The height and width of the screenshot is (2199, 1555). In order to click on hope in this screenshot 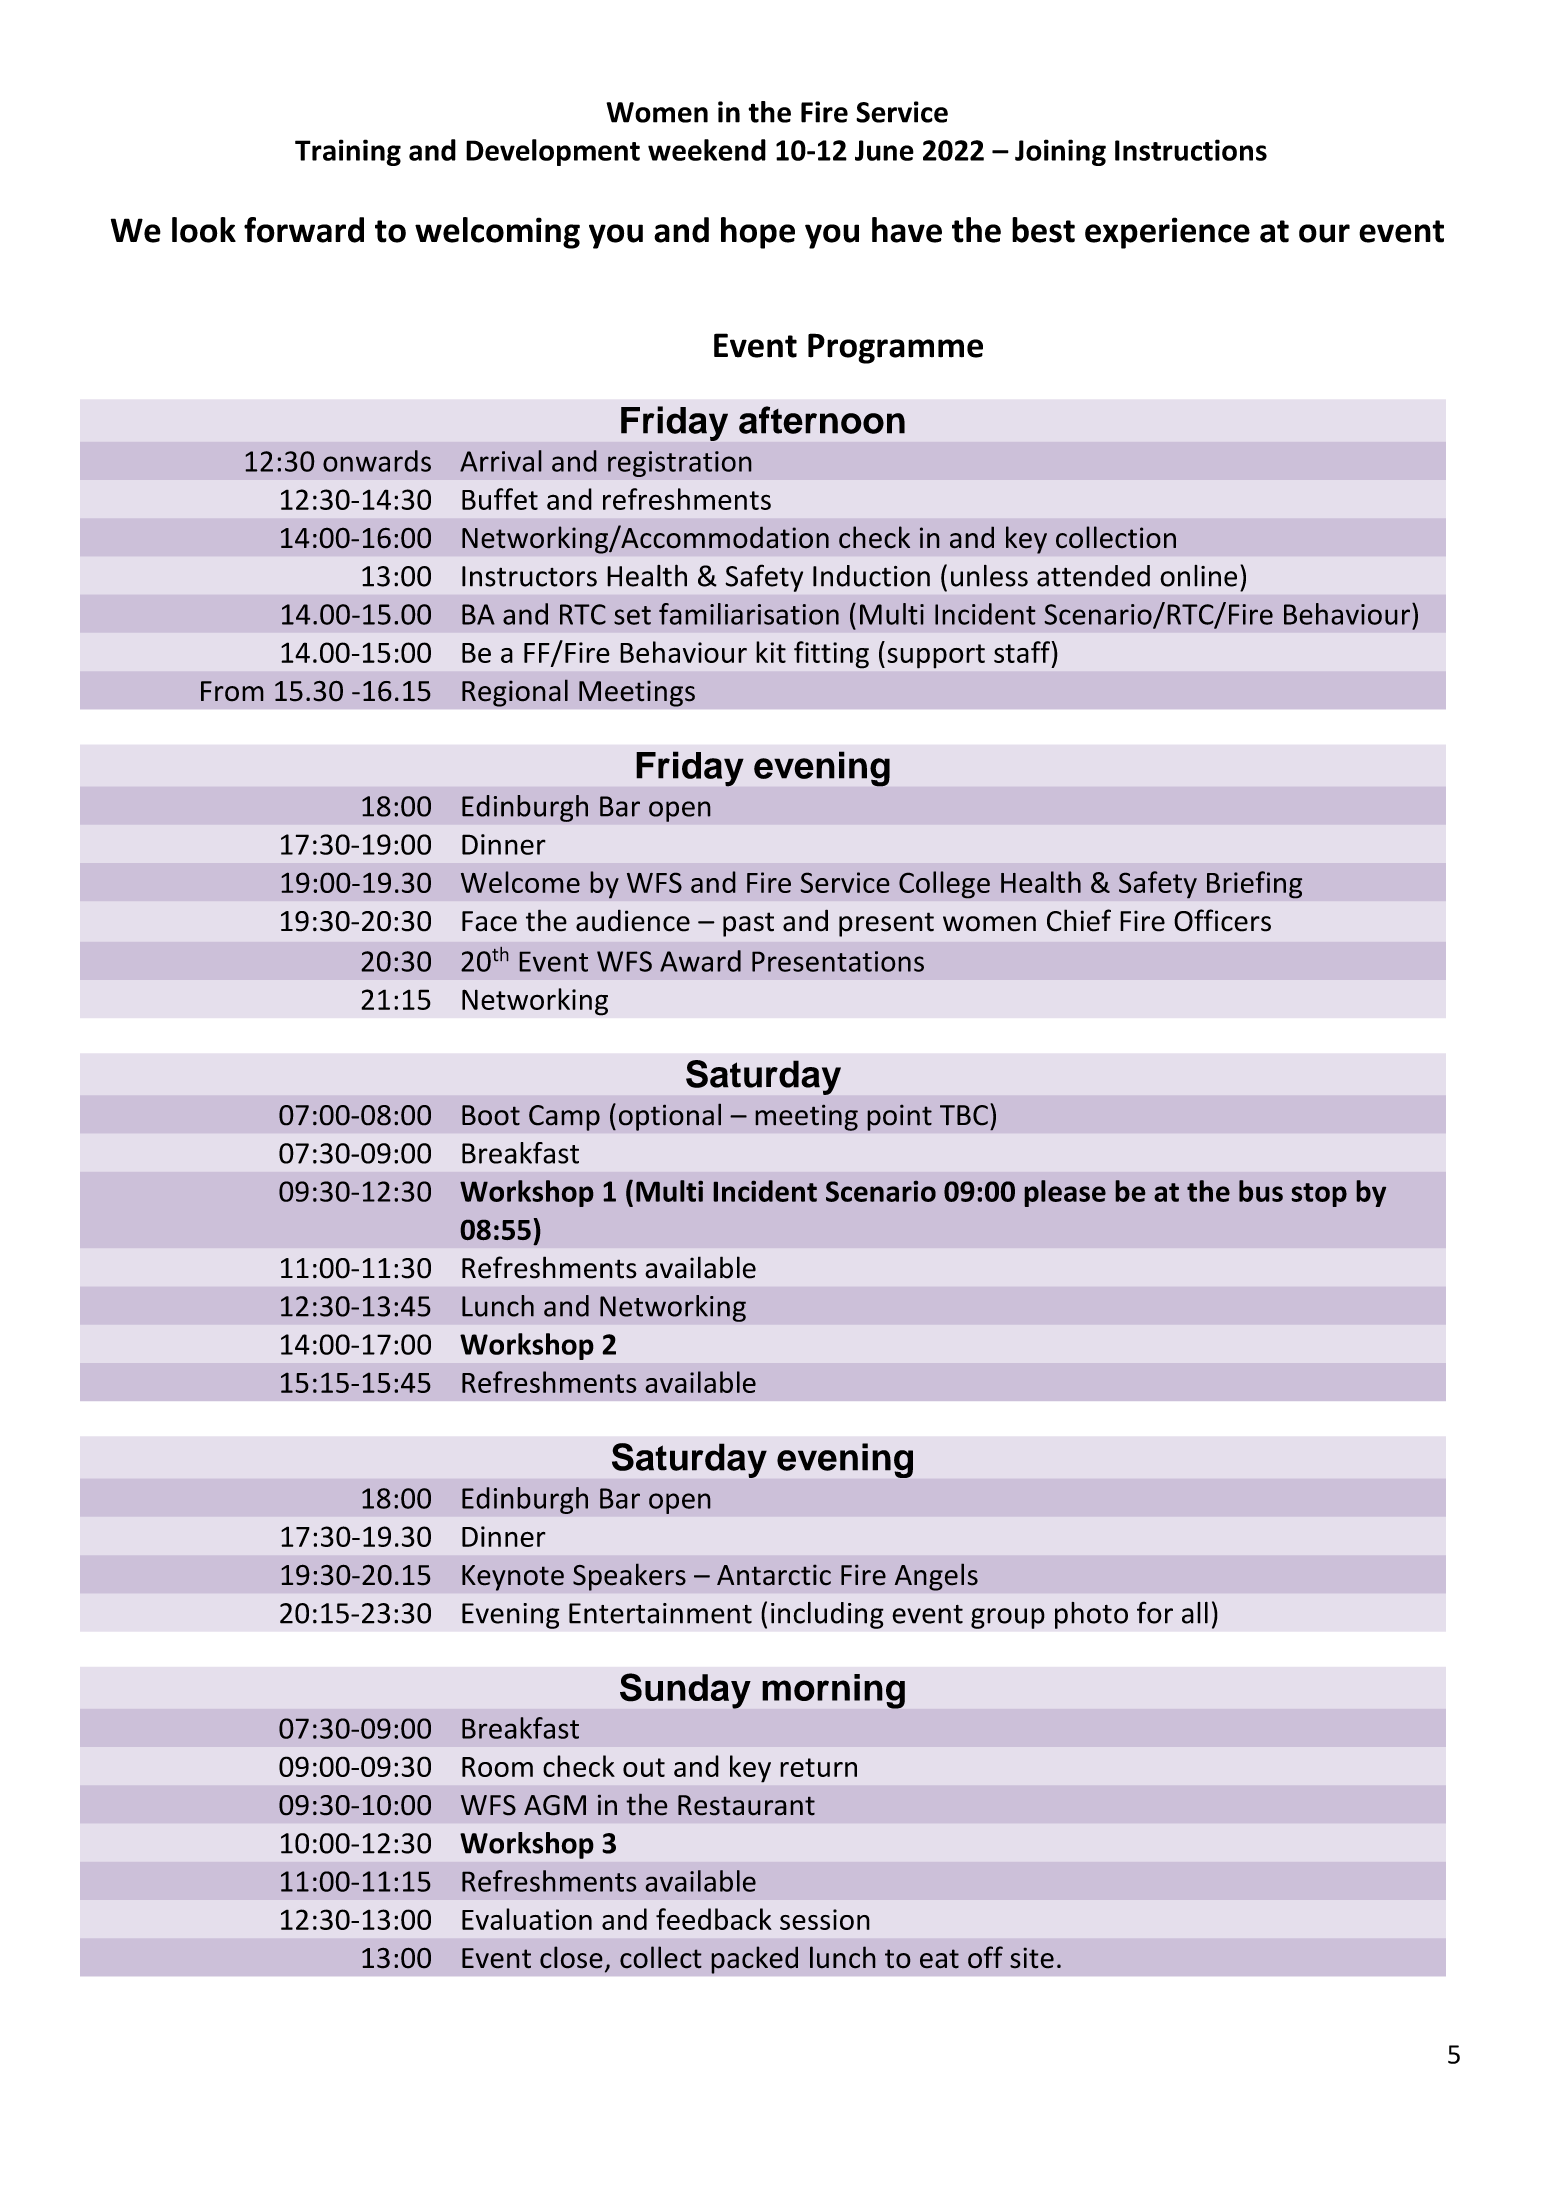, I will do `click(758, 233)`.
